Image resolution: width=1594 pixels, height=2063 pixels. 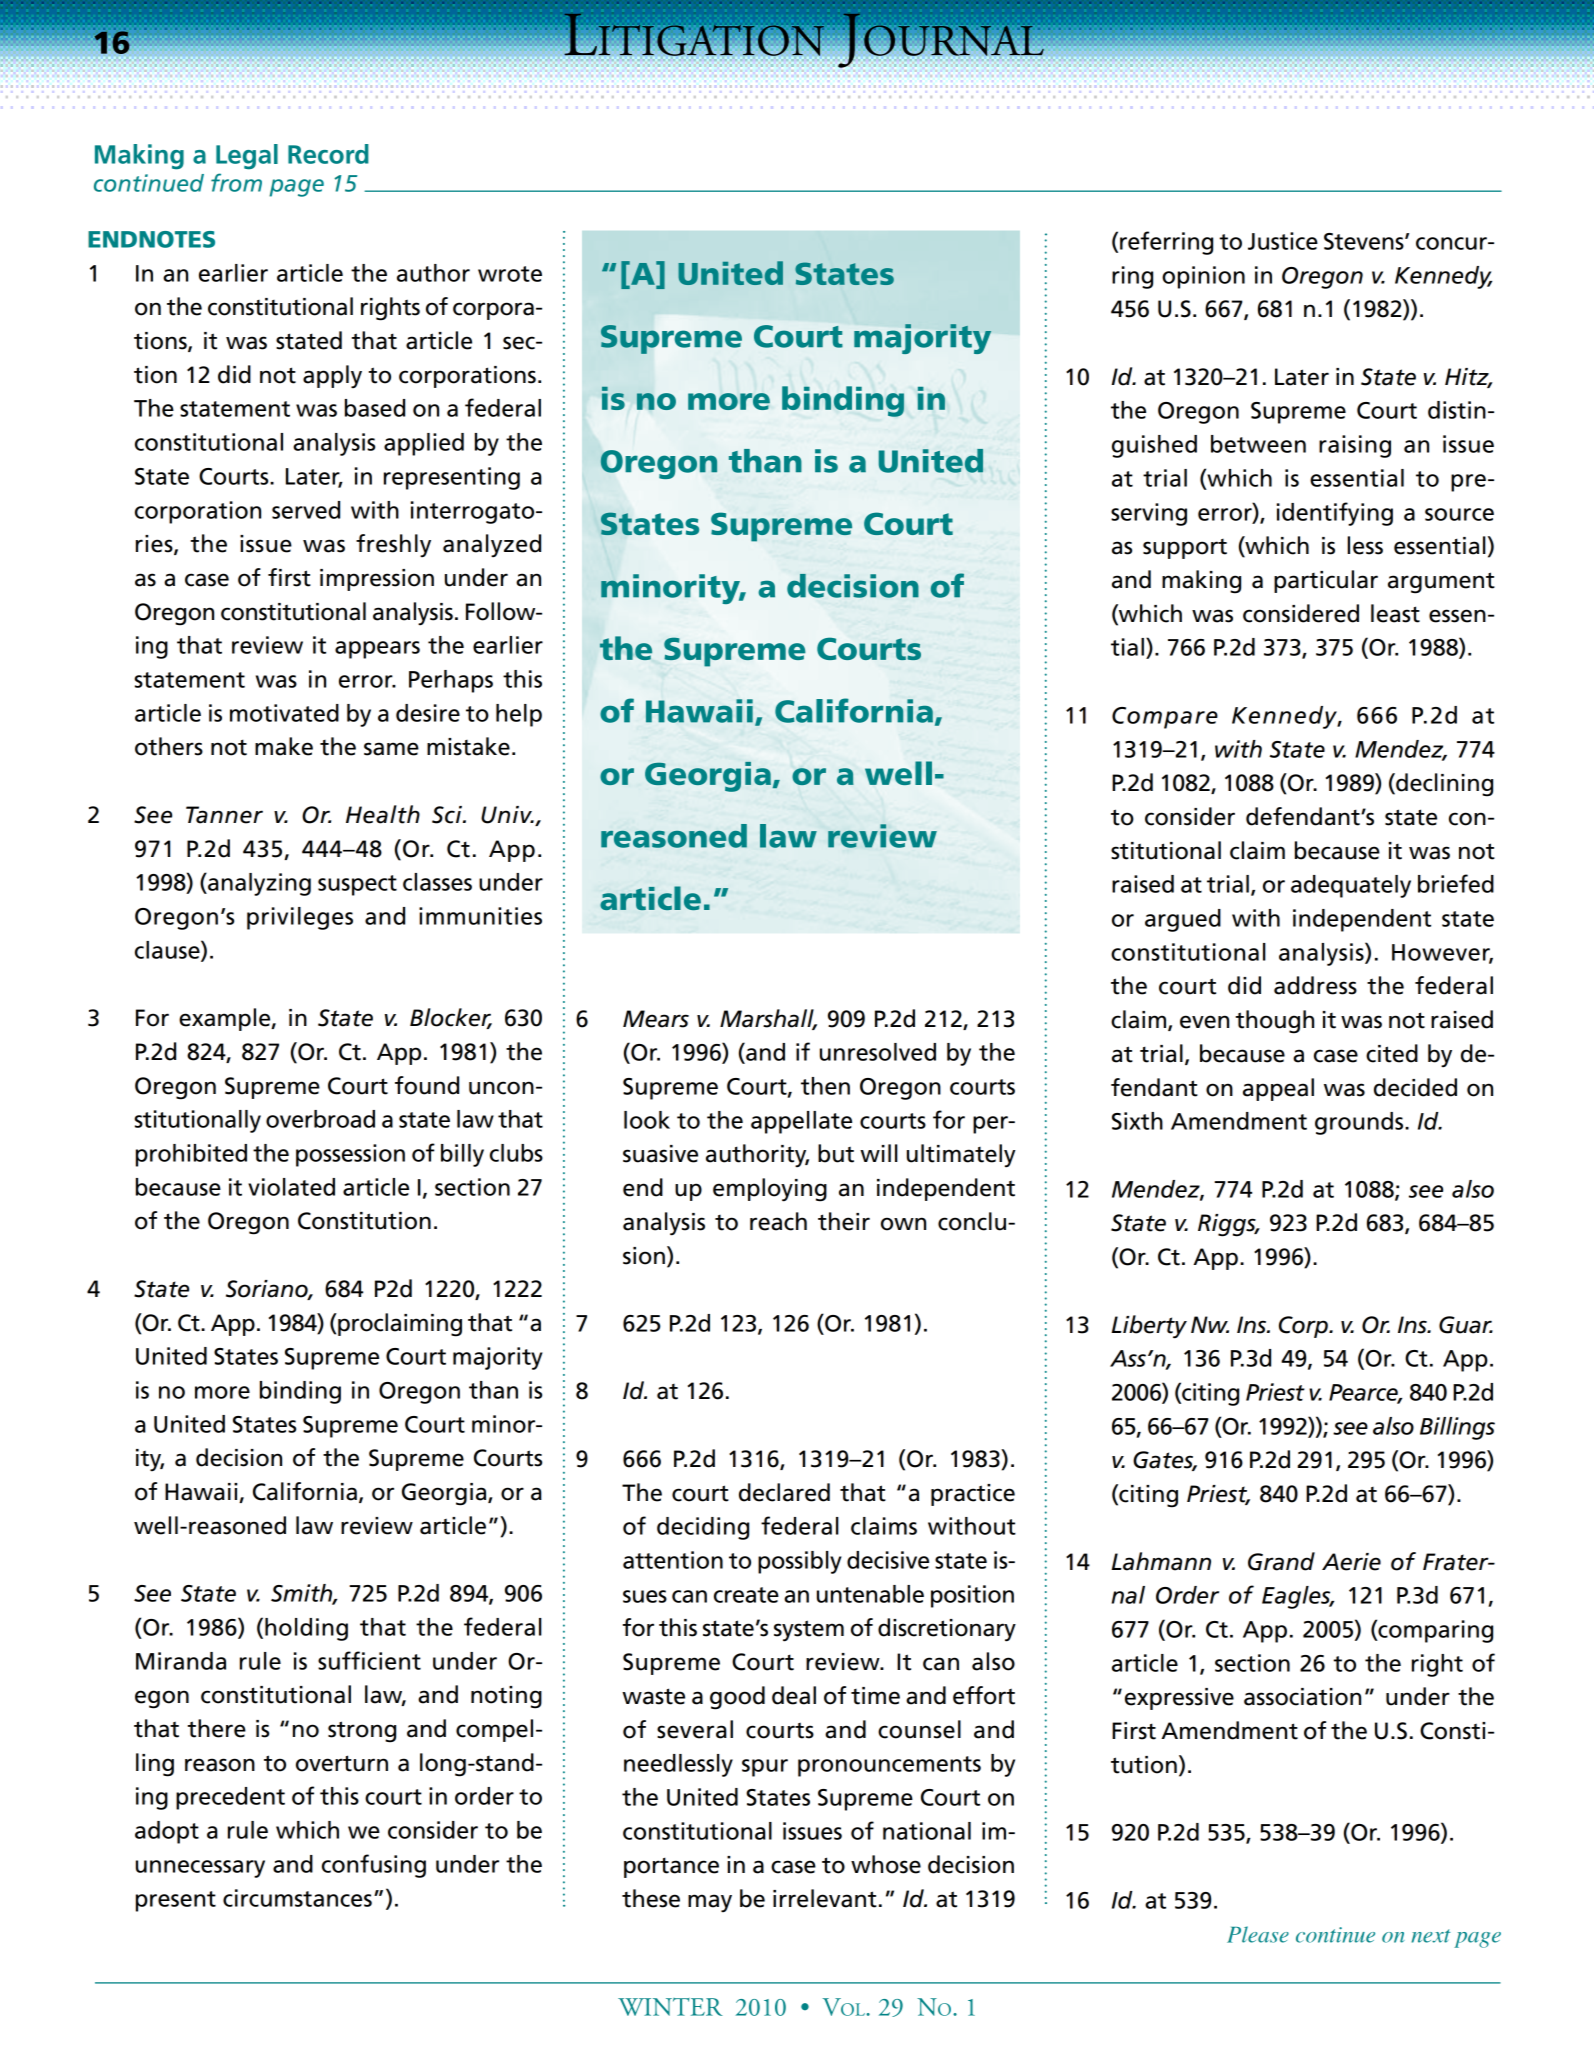 What do you see at coordinates (1278, 1089) in the document?
I see `appeal` at bounding box center [1278, 1089].
